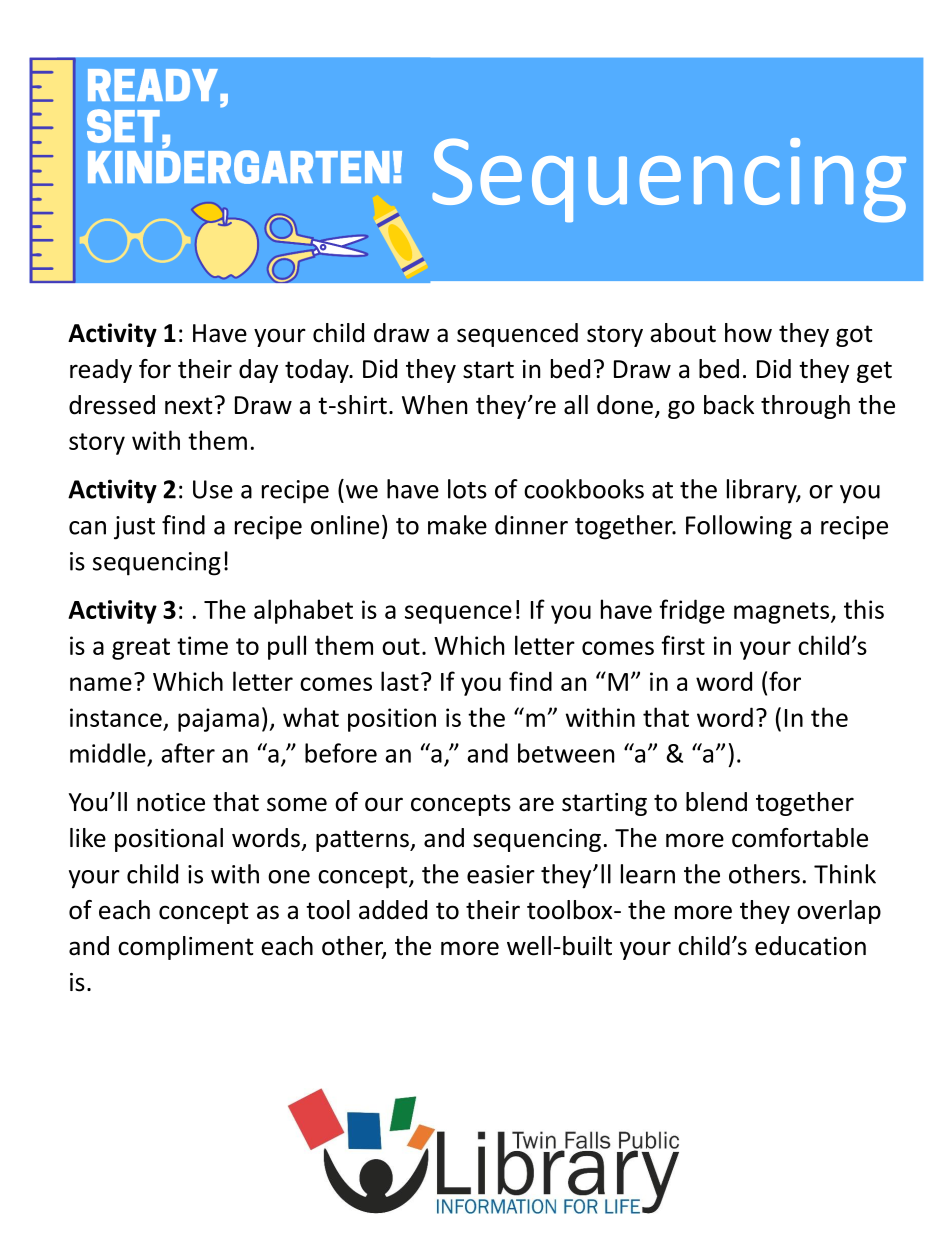 The image size is (952, 1233). Describe the element at coordinates (716, 802) in the page. I see `blend` at that location.
